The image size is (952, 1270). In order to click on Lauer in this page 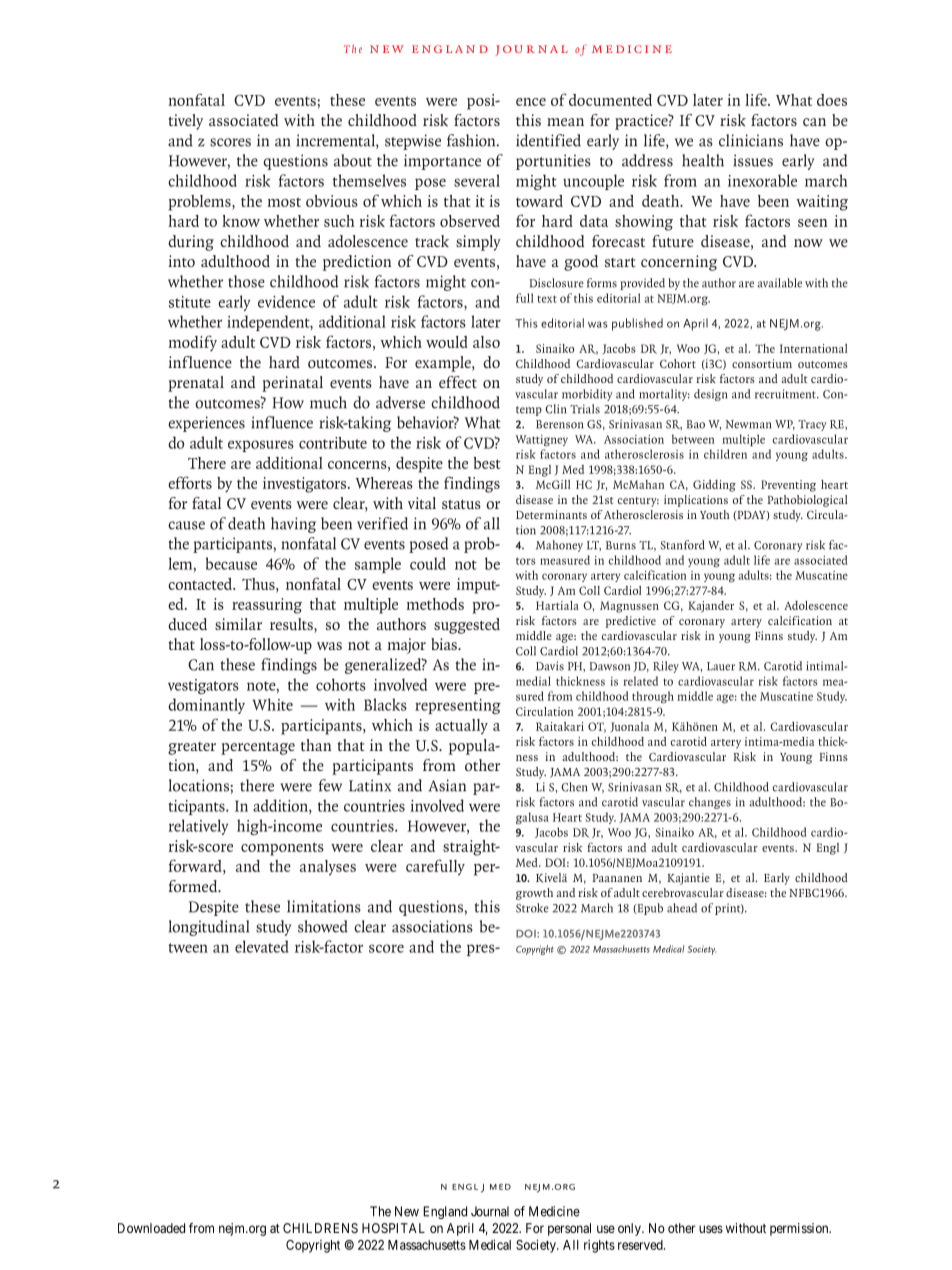, I will do `click(721, 666)`.
